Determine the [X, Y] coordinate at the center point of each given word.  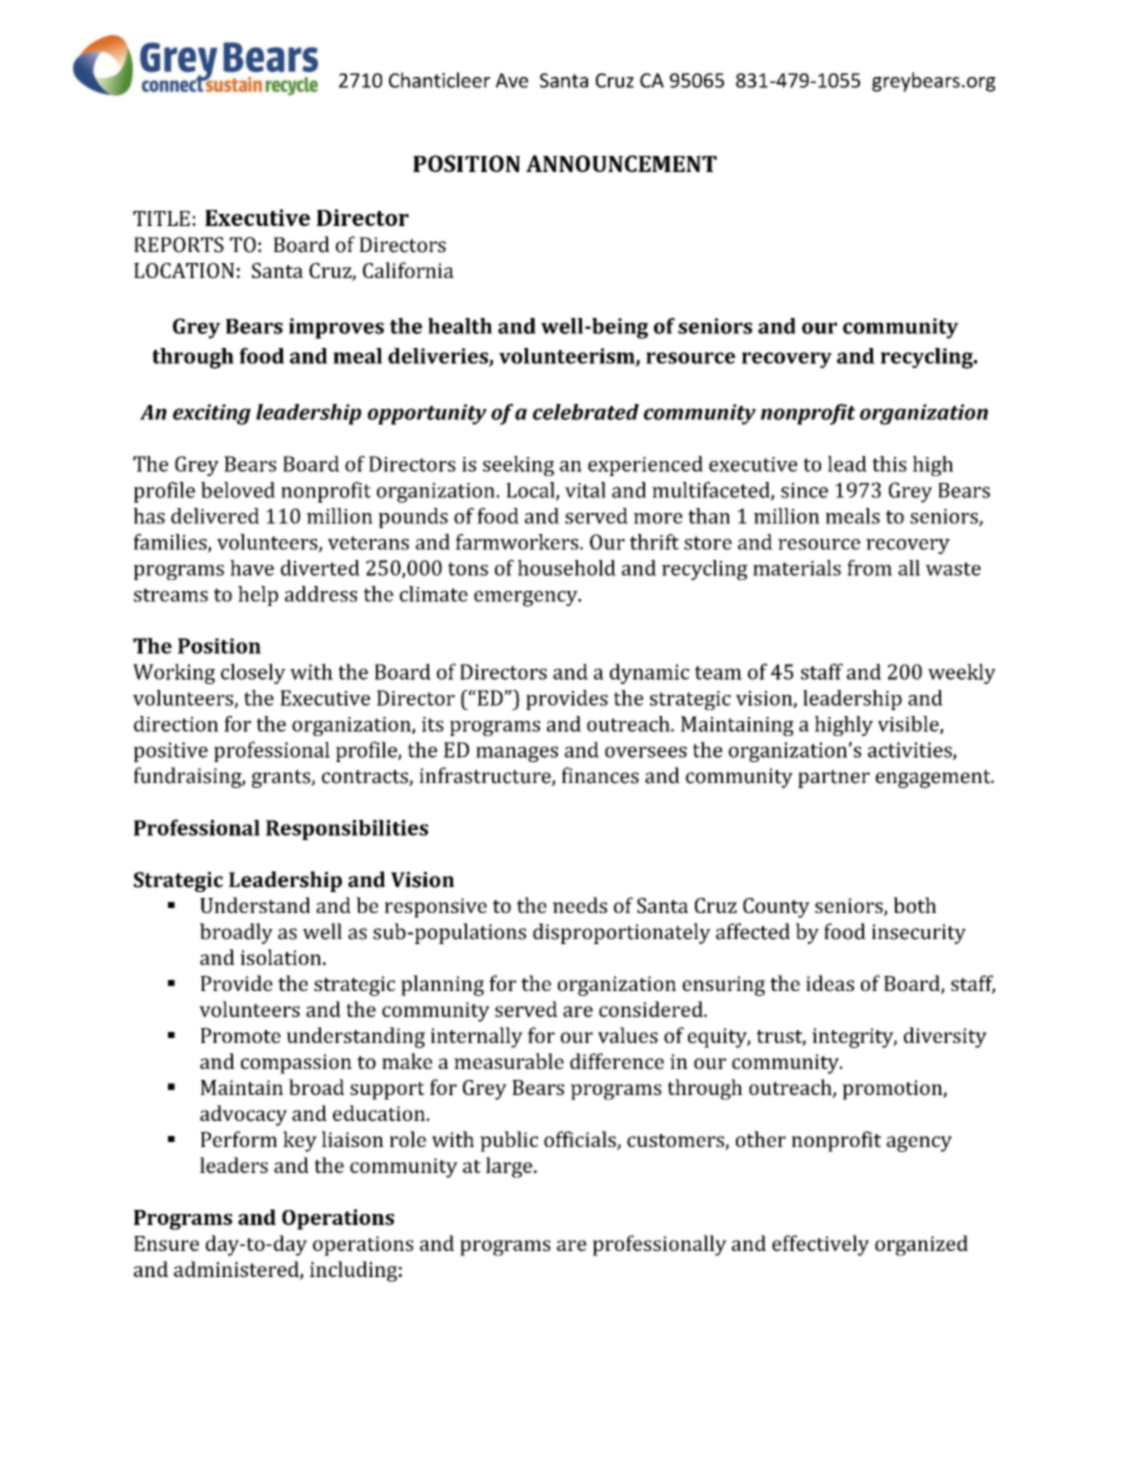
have [252, 568]
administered [237, 1270]
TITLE [161, 218]
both [915, 905]
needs [580, 905]
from [869, 568]
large [510, 1167]
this [889, 464]
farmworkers [518, 542]
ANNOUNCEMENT [621, 163]
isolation [282, 957]
